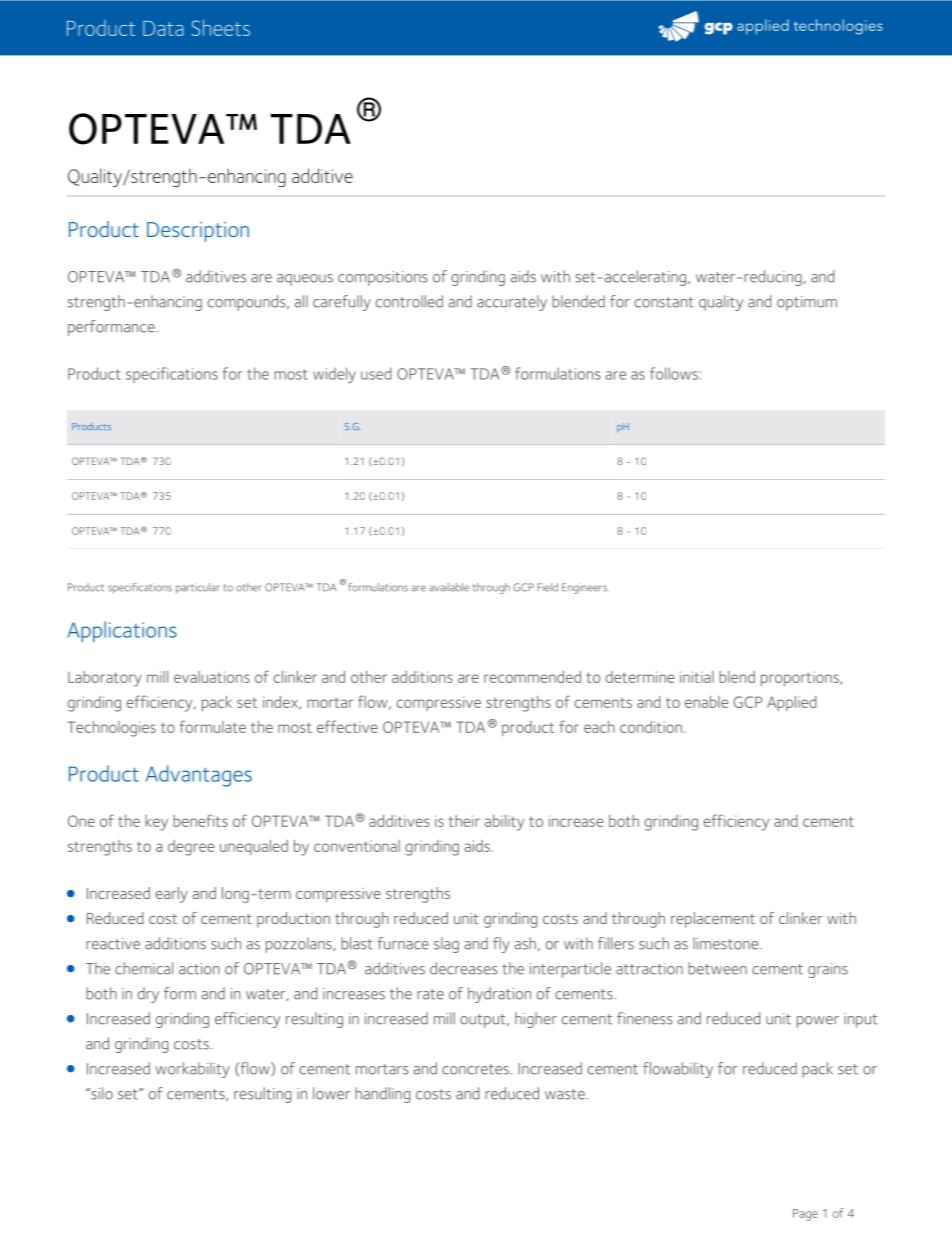 This screenshot has width=952, height=1233. I want to click on lower, so click(331, 1093).
